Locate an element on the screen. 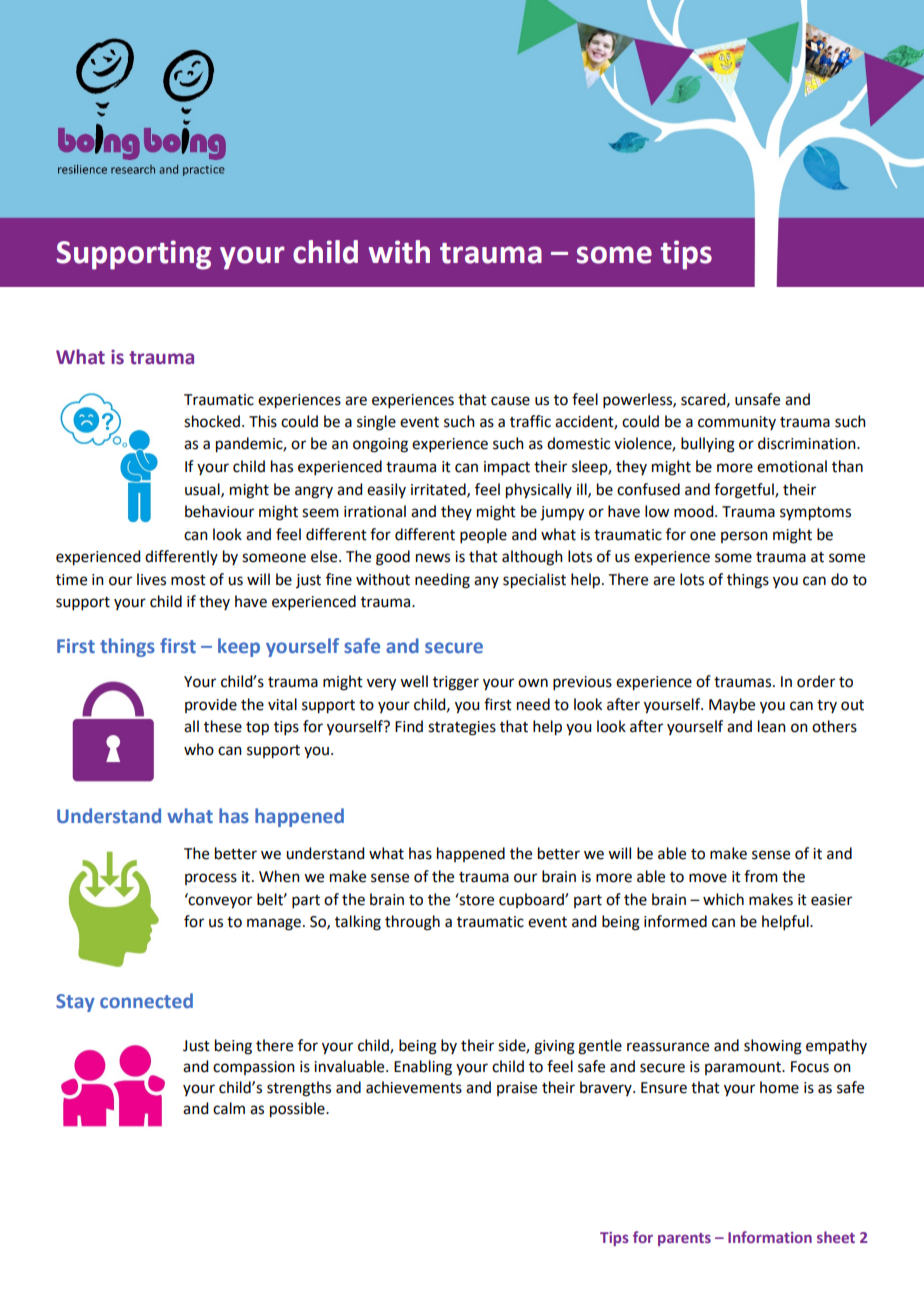 This screenshot has width=924, height=1308. calm is located at coordinates (229, 1108).
